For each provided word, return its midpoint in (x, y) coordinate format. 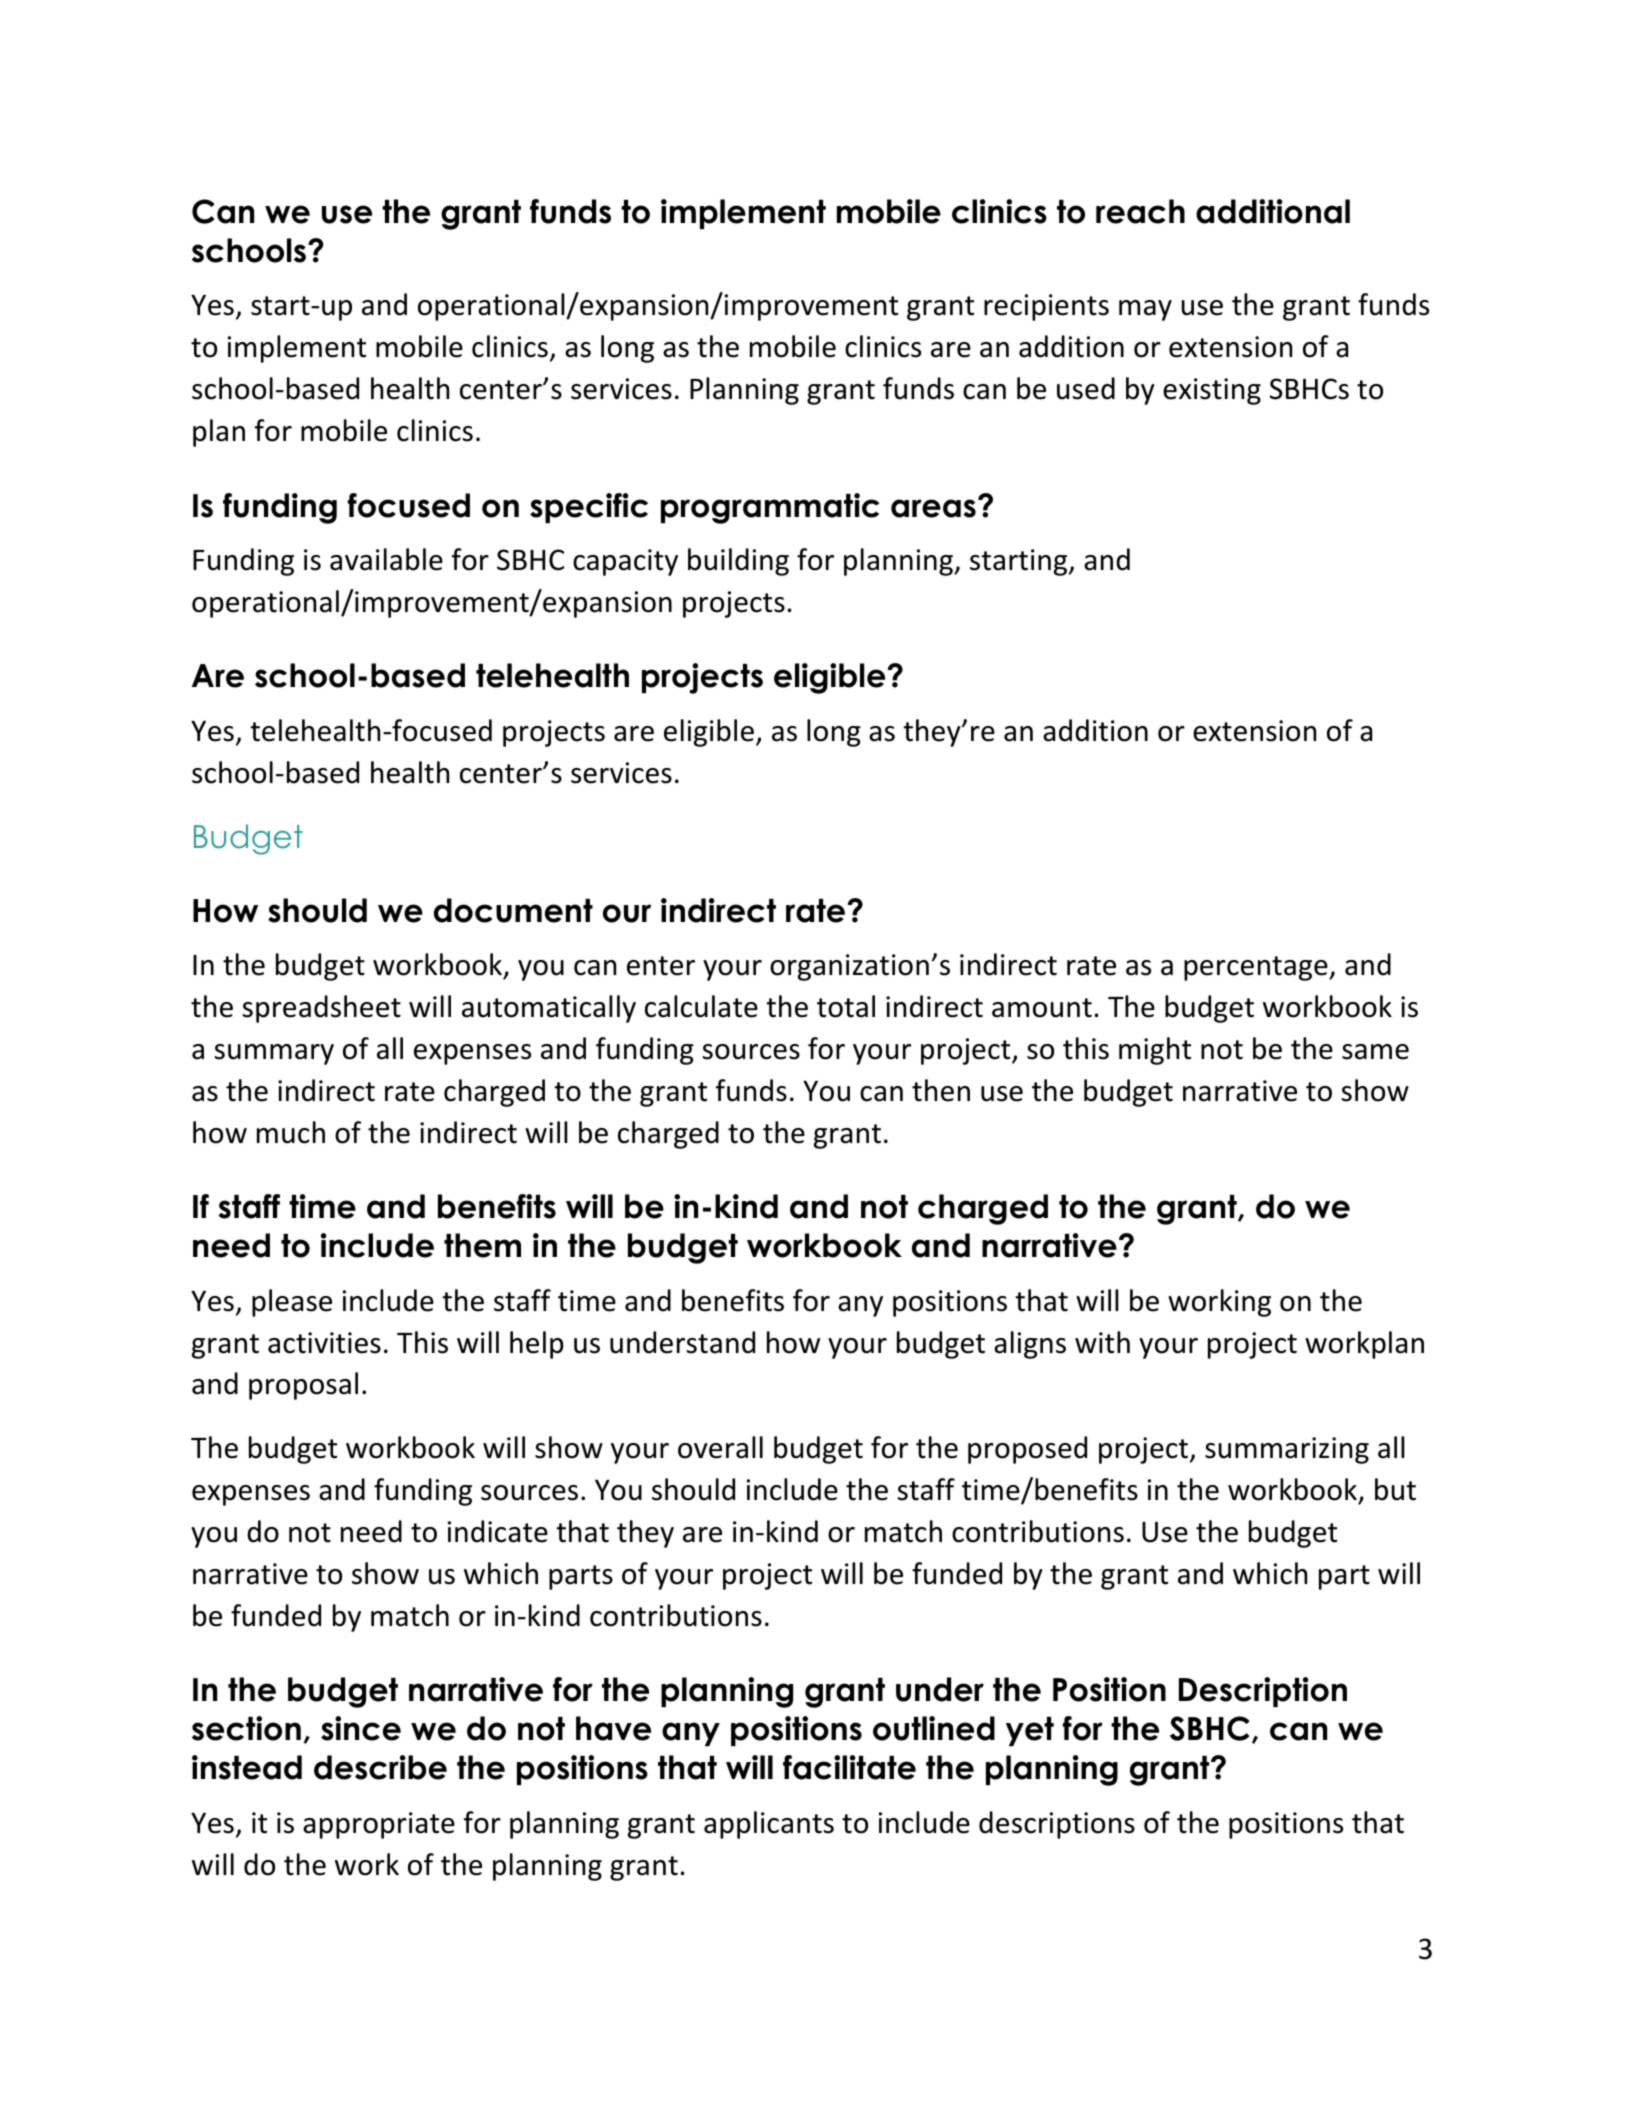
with (1102, 1342)
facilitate (849, 1767)
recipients (1046, 307)
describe (380, 1767)
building (738, 562)
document (513, 910)
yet (1030, 1731)
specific (589, 508)
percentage (1257, 968)
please (292, 1303)
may (1145, 310)
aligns (1030, 1345)
